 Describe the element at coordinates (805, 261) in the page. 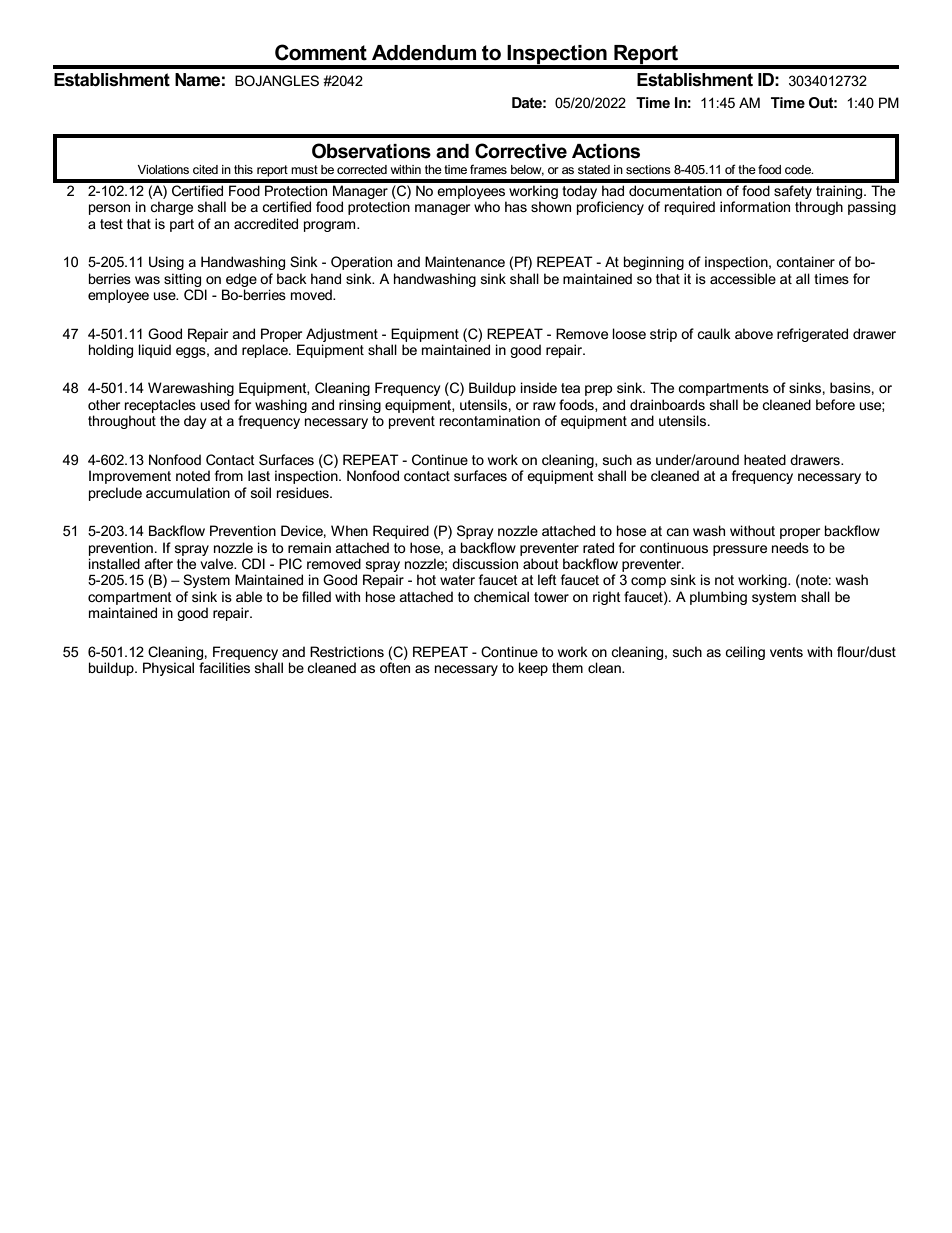

I see `container` at that location.
